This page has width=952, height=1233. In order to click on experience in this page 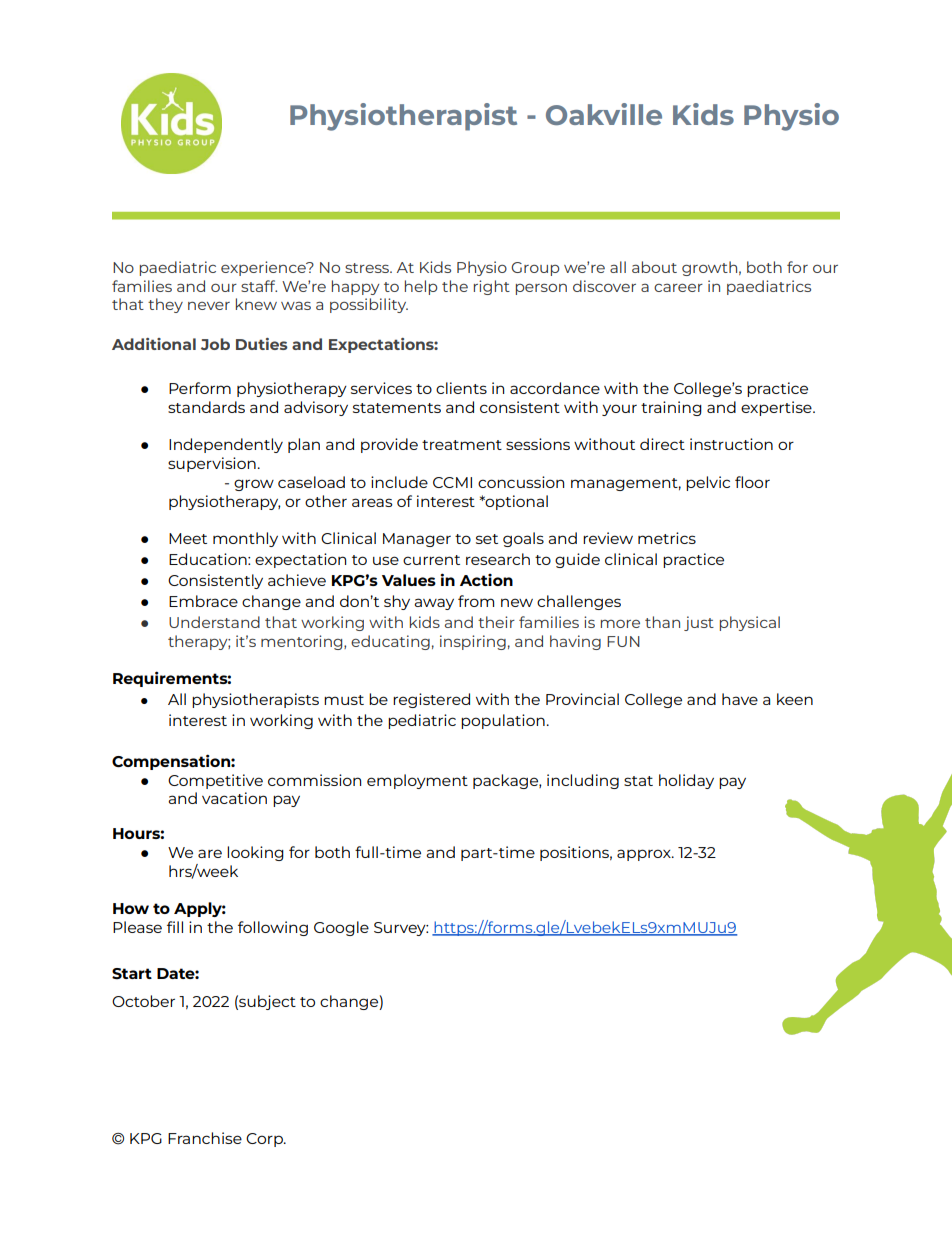, I will do `click(264, 268)`.
